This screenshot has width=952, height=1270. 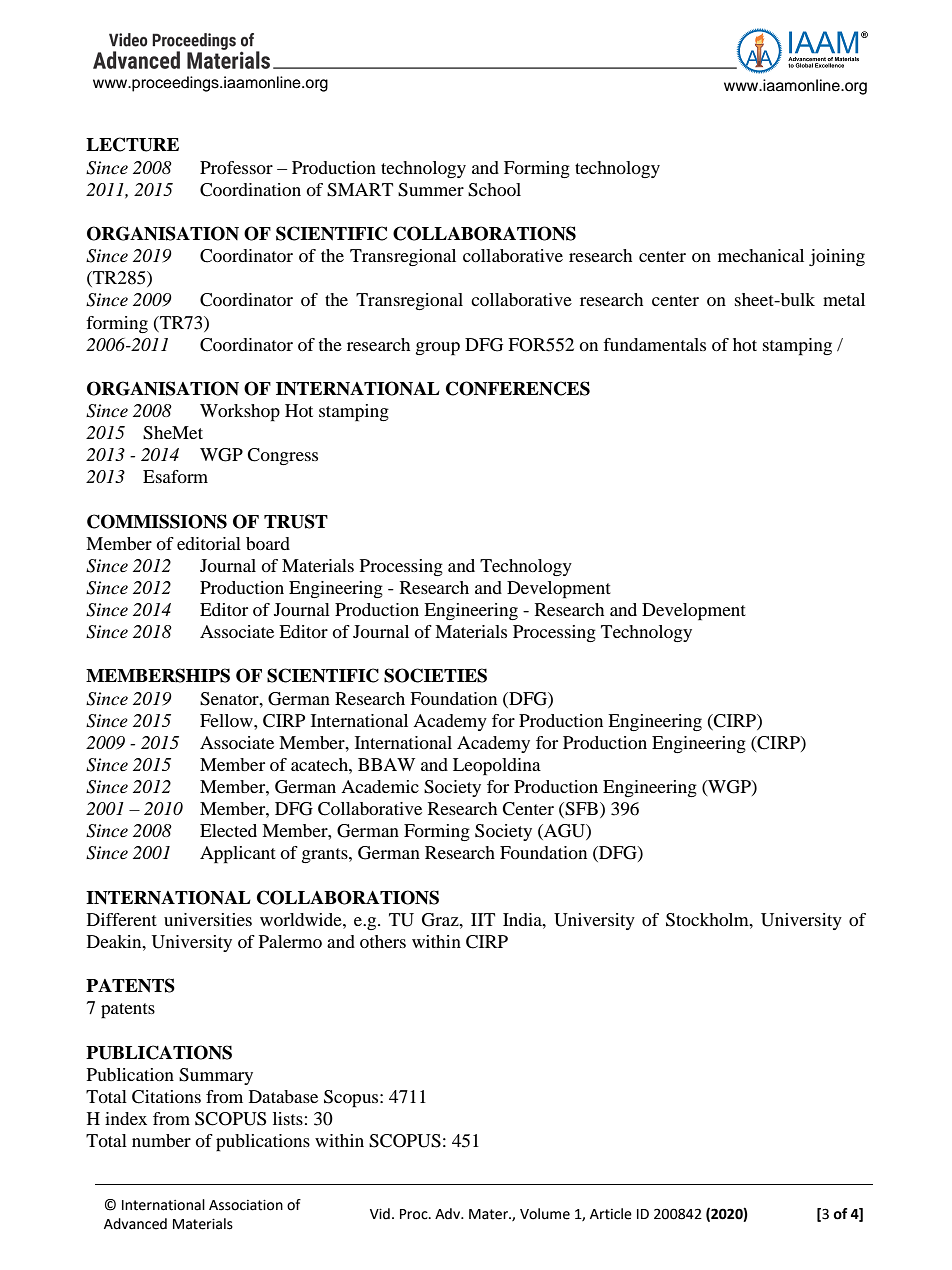 I want to click on Volume, so click(x=545, y=1214).
